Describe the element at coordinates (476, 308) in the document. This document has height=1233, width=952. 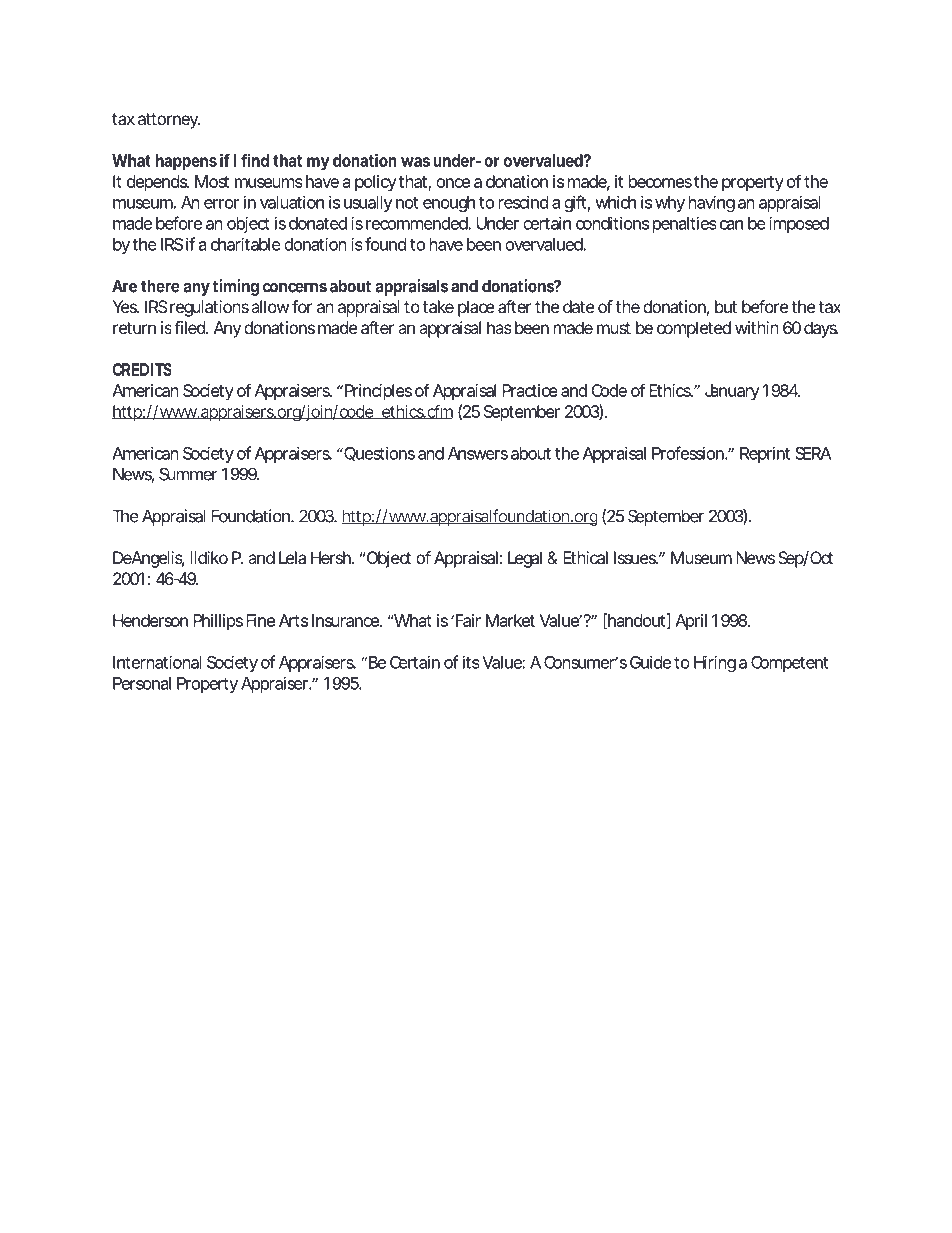
I see `place` at that location.
